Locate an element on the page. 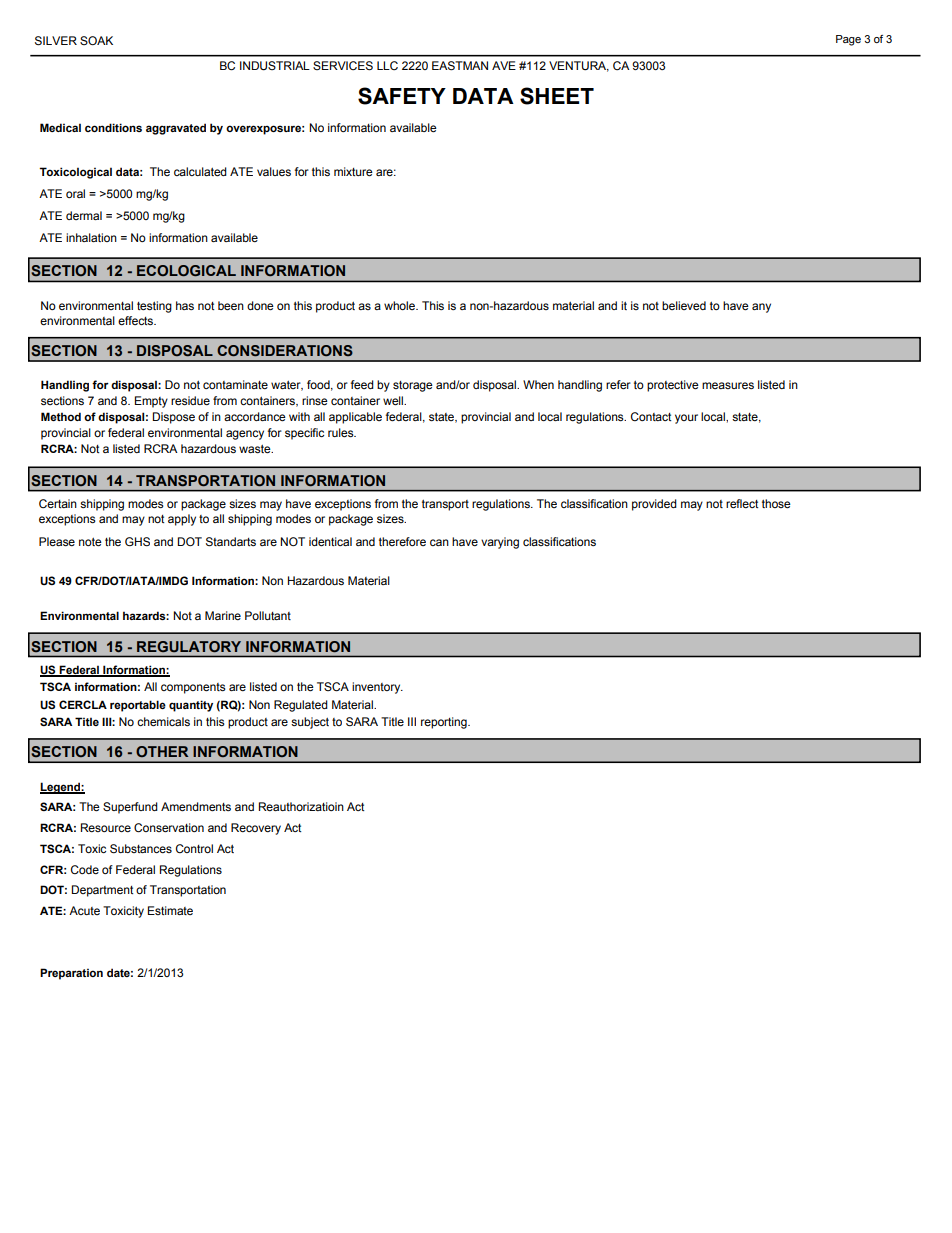 The width and height of the document is (952, 1233). reporting is located at coordinates (445, 723).
